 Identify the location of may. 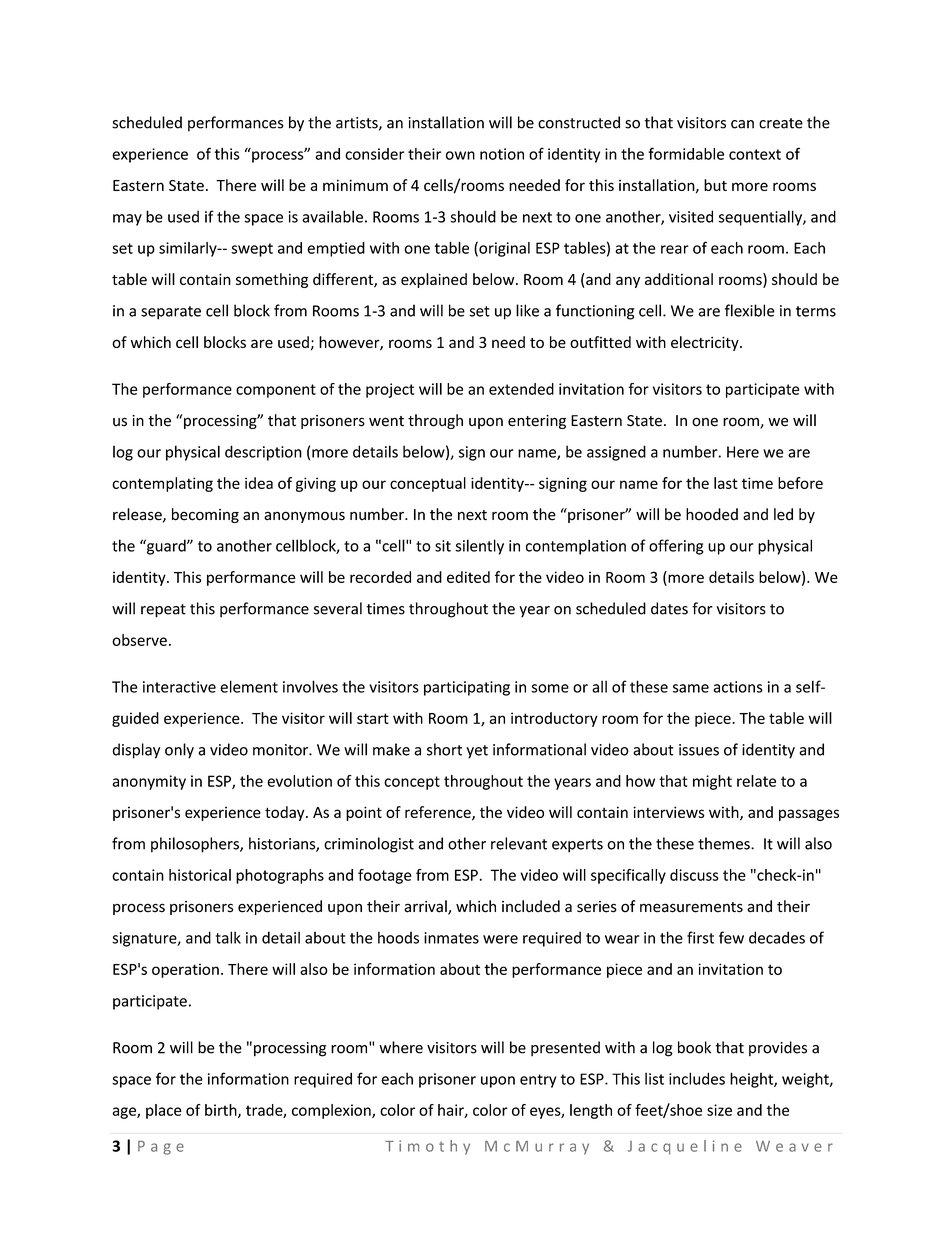
(127, 220).
